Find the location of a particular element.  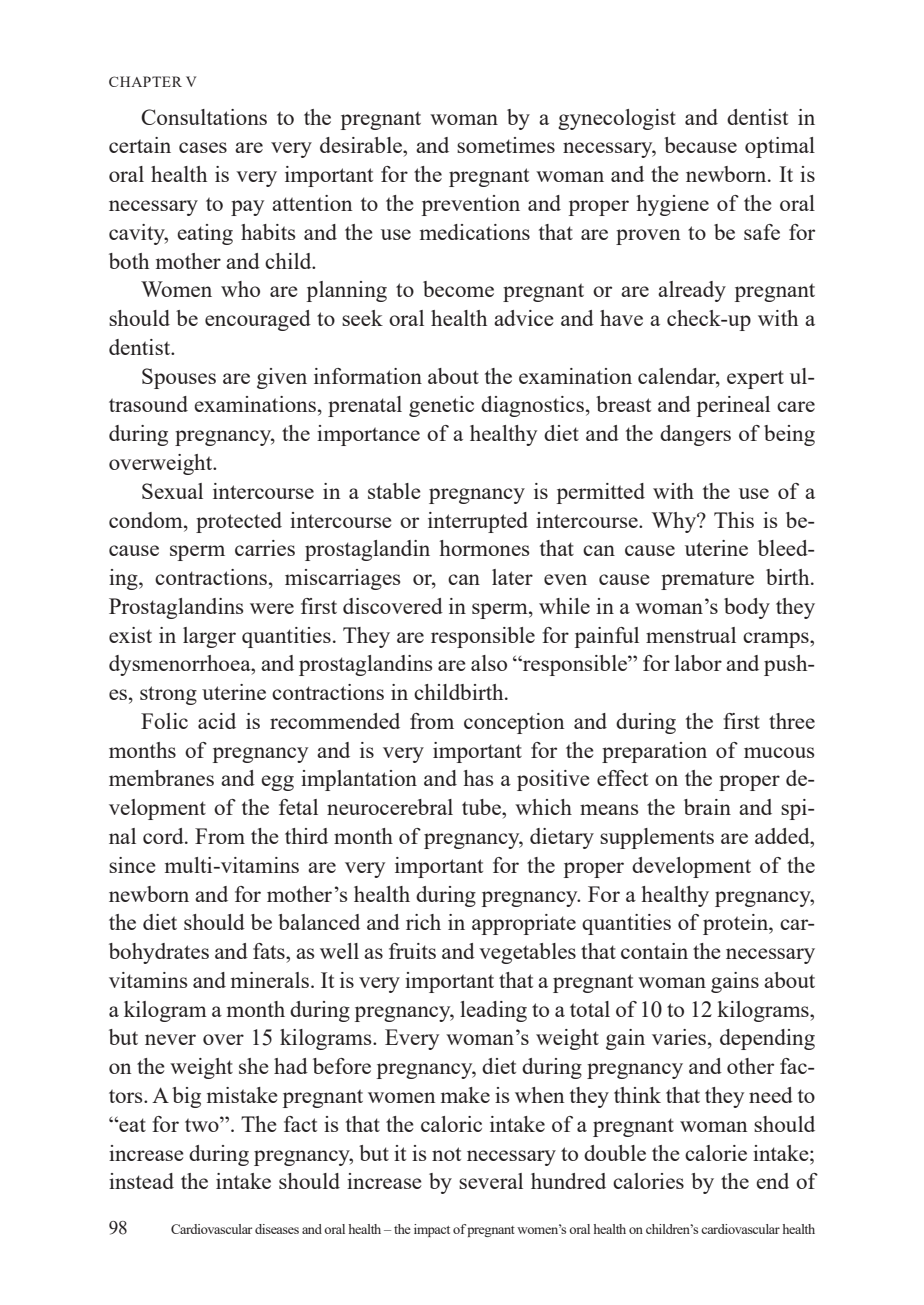

labor is located at coordinates (698, 663).
